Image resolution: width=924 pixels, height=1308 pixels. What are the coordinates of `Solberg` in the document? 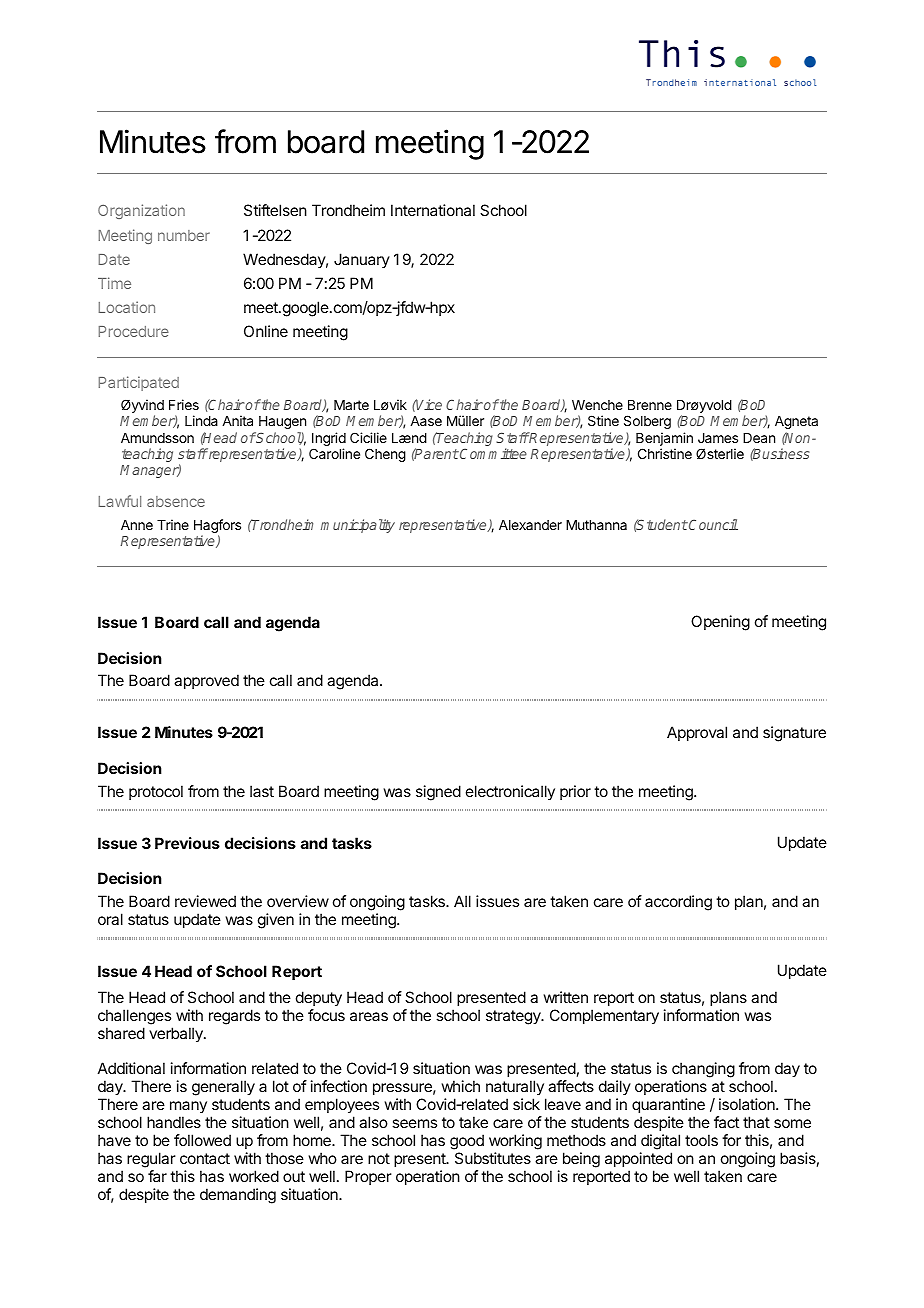 It's located at (647, 422).
